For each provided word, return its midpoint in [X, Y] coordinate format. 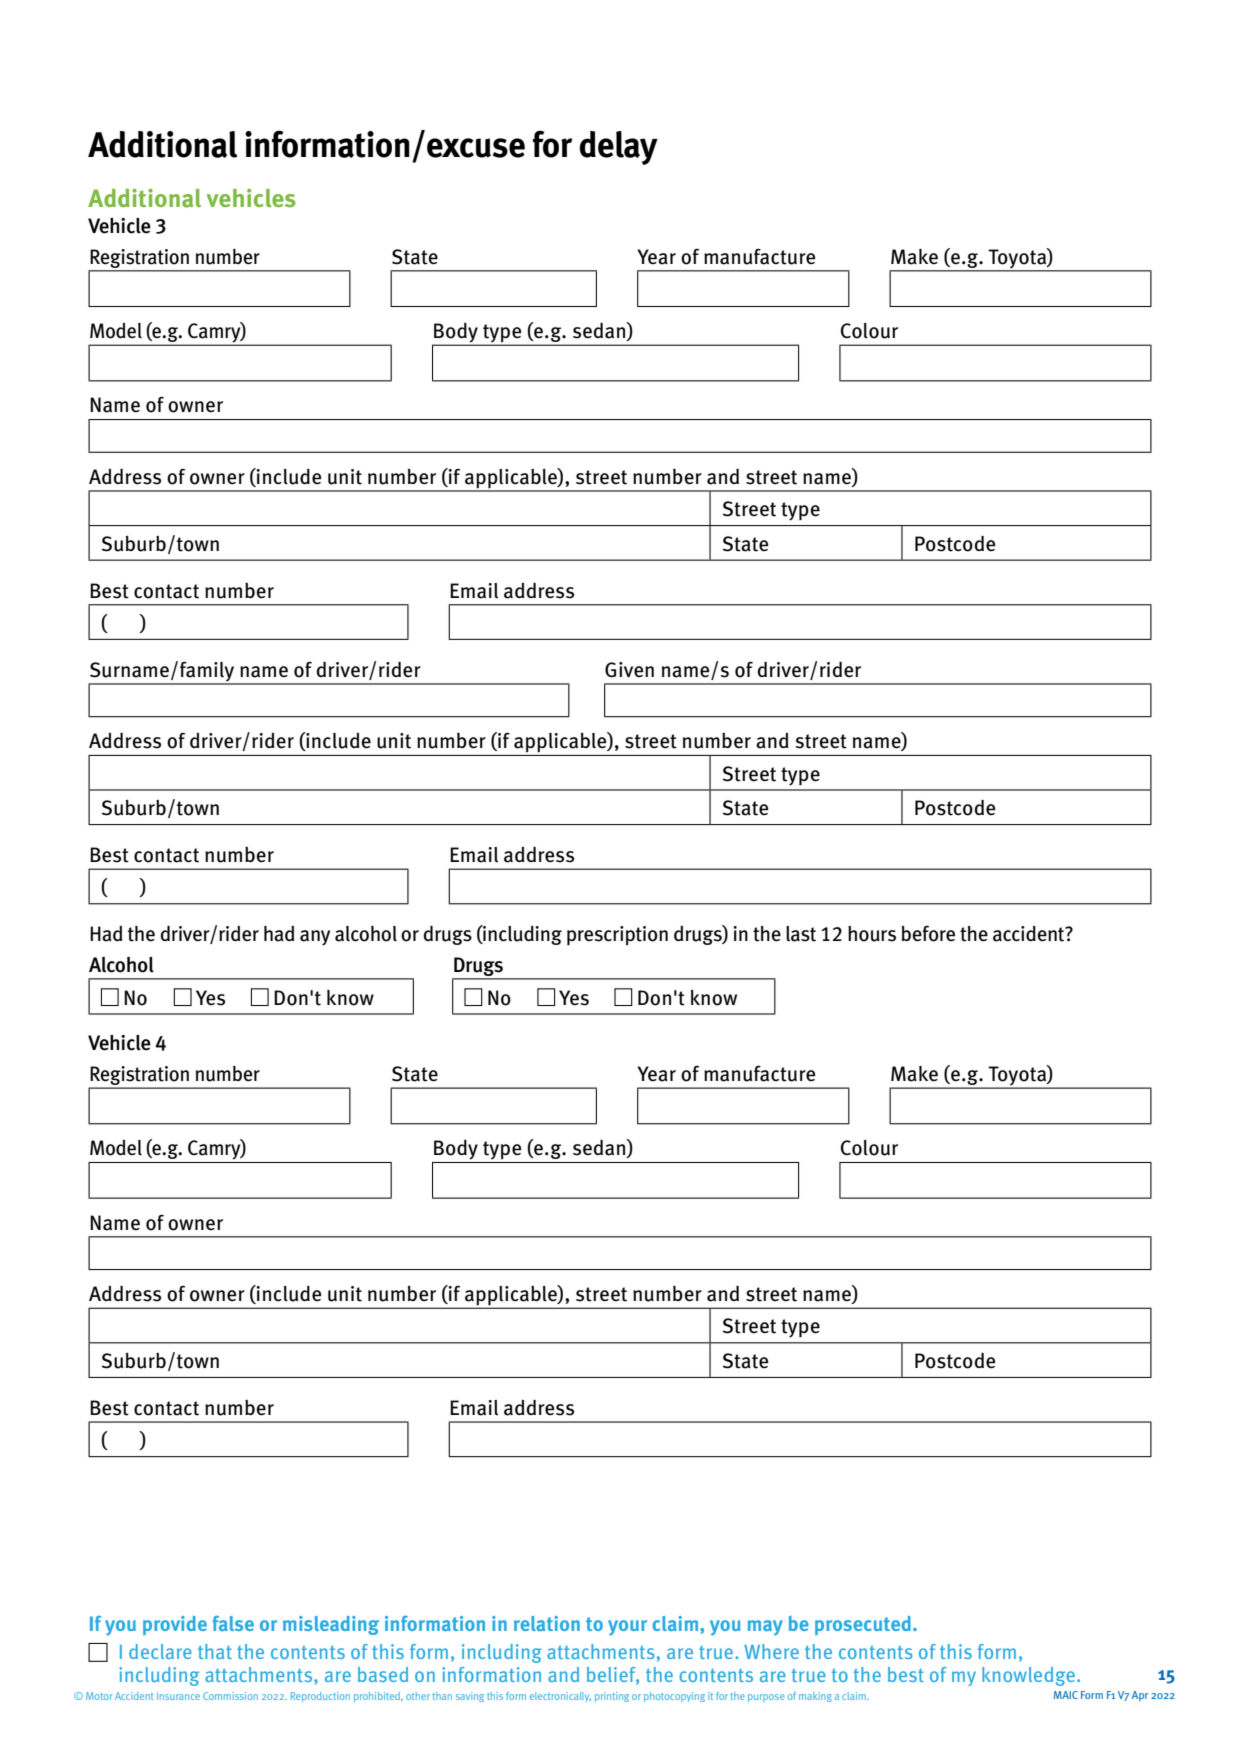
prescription [617, 936]
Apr [1140, 1696]
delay [618, 148]
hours [872, 934]
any [315, 938]
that [215, 1651]
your [627, 1628]
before [928, 933]
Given [629, 670]
